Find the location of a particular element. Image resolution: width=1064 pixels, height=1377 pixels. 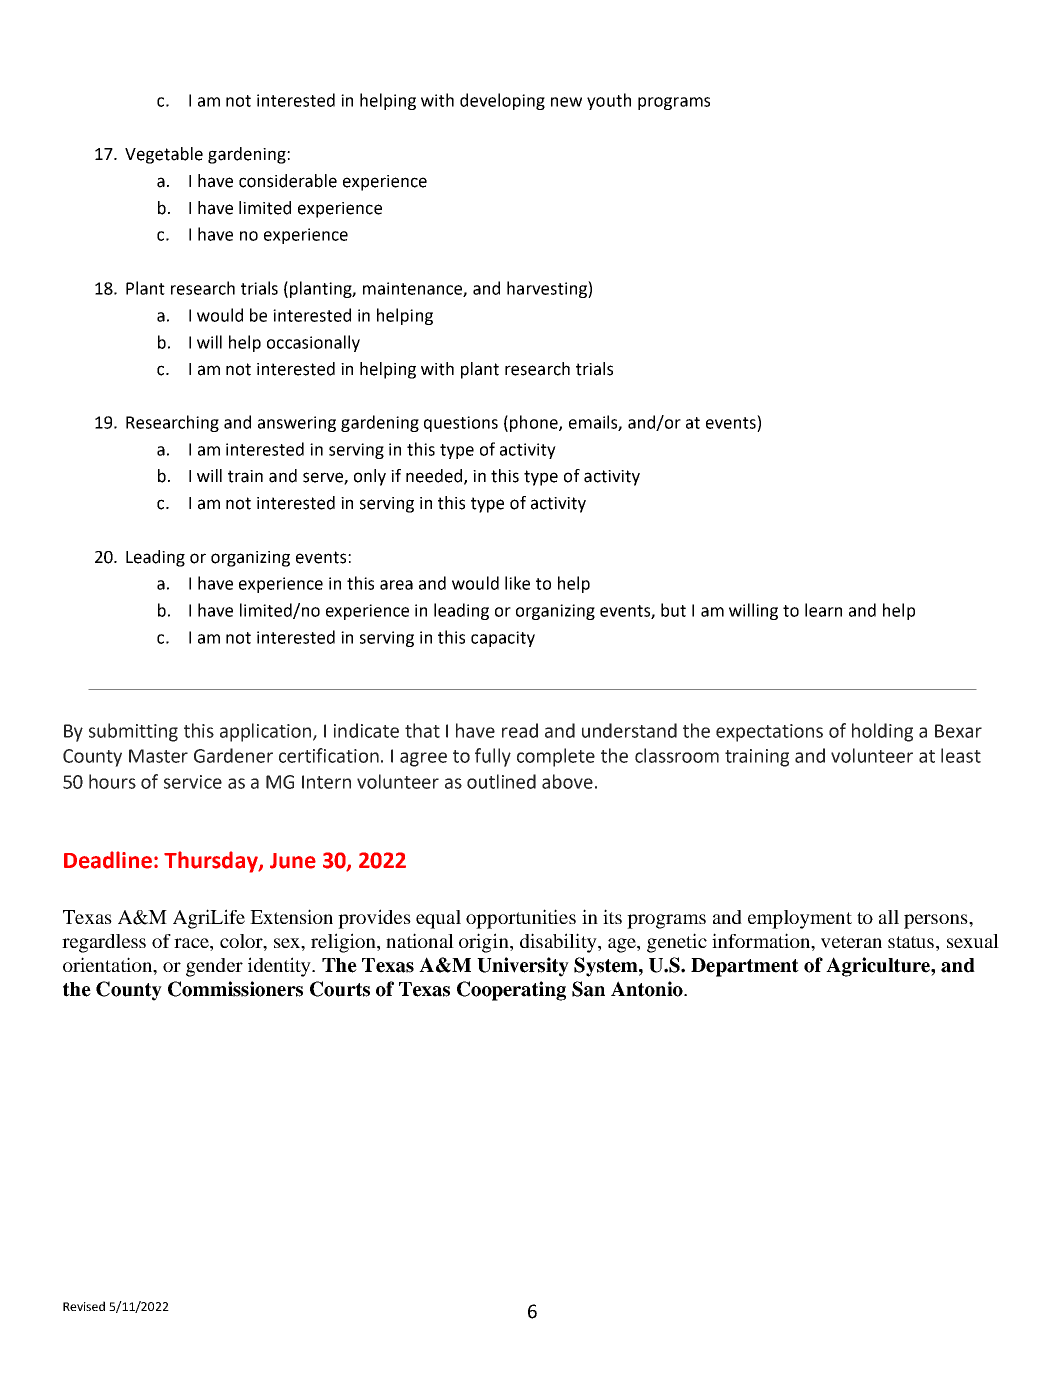

youth is located at coordinates (609, 101).
